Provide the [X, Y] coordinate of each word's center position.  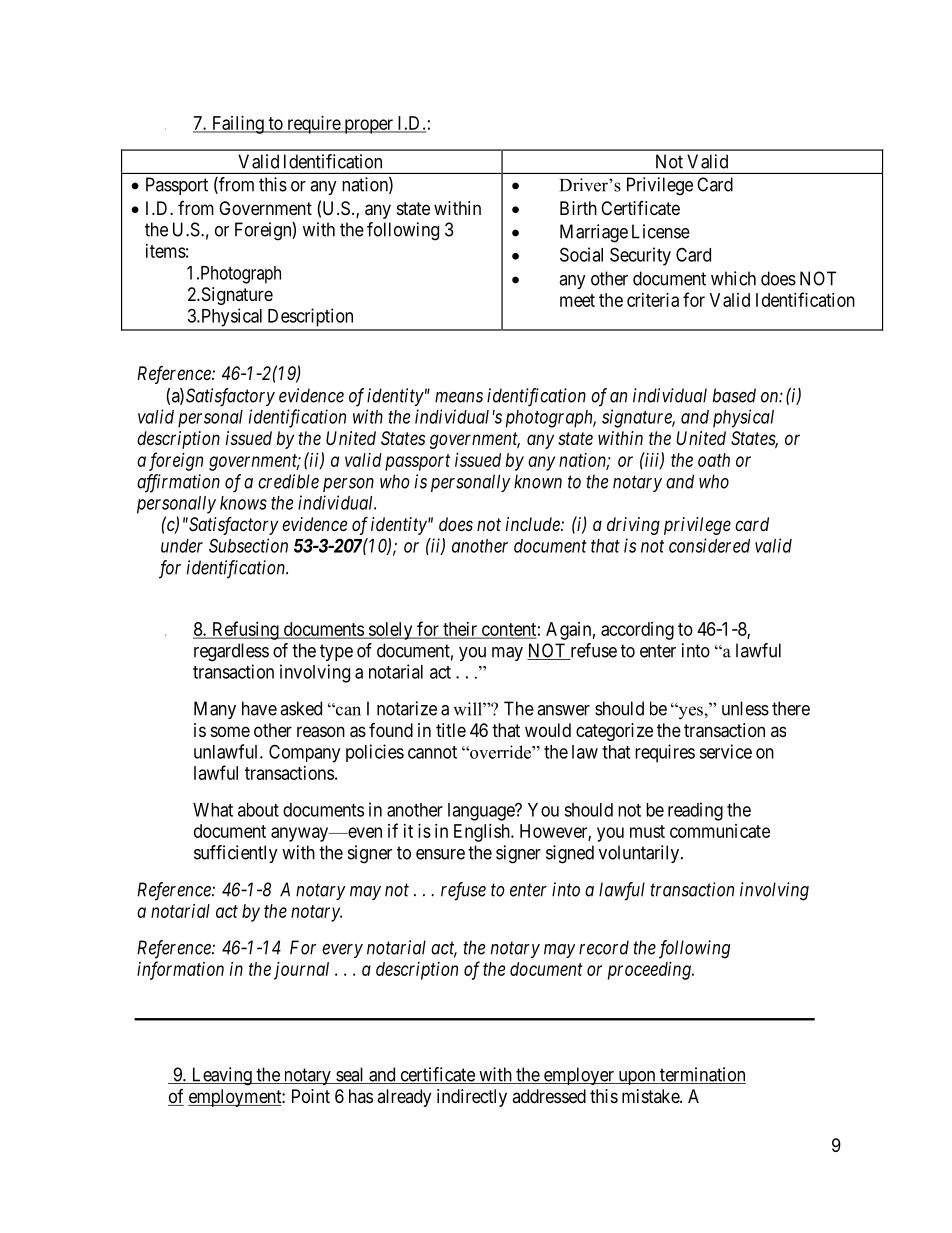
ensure [440, 854]
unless [745, 708]
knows [243, 503]
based [734, 395]
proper [368, 126]
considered [709, 545]
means [459, 397]
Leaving [221, 1076]
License [661, 231]
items [166, 251]
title [451, 730]
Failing [237, 125]
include [534, 524]
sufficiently [236, 854]
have [259, 708]
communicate [720, 831]
